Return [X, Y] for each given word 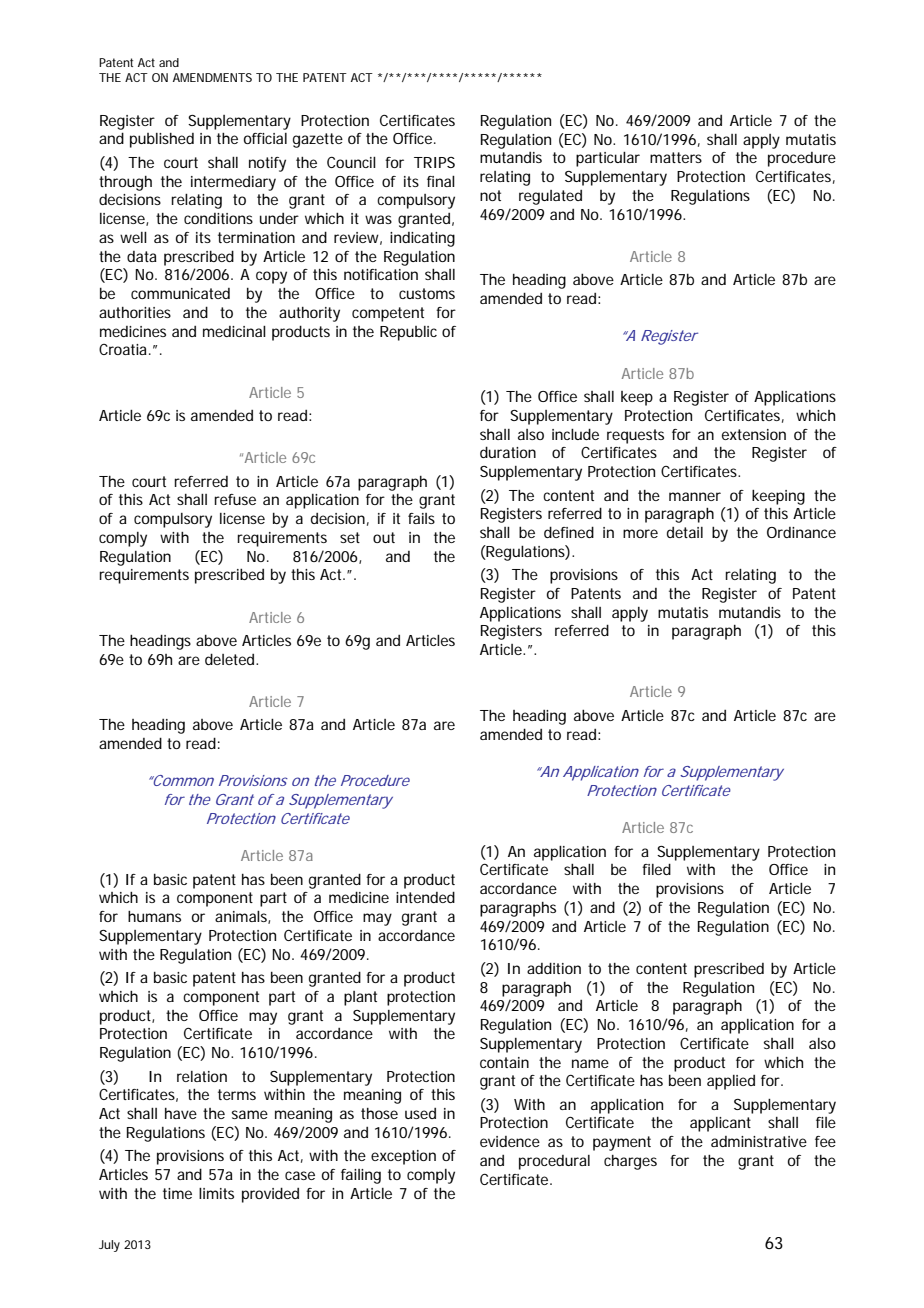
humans [154, 916]
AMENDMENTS [212, 77]
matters [676, 157]
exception [403, 1157]
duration [508, 452]
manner [695, 496]
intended [425, 897]
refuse [235, 499]
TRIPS [434, 162]
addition [554, 968]
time [177, 1193]
